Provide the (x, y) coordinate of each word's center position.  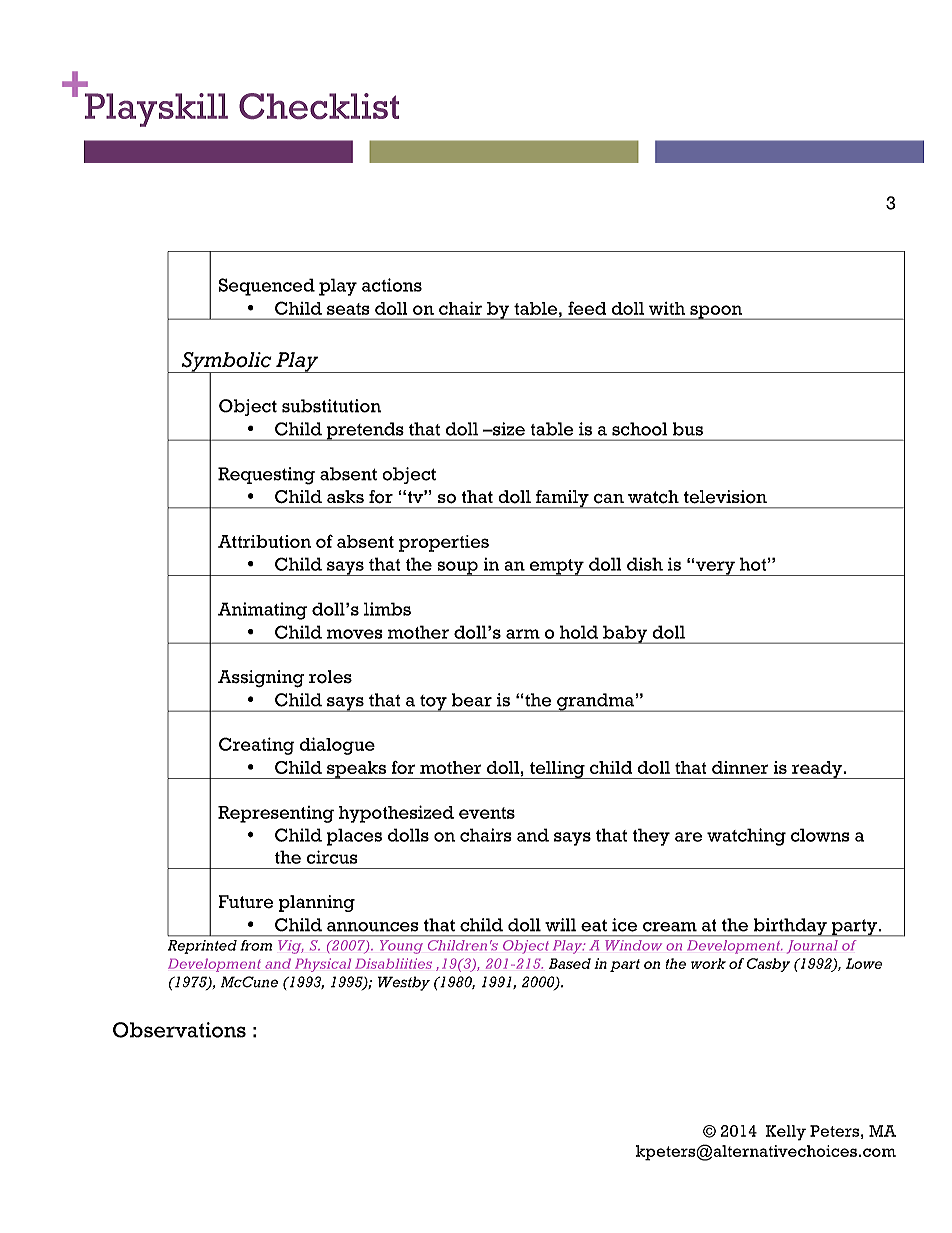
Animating (262, 611)
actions (392, 285)
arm (523, 634)
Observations (179, 1030)
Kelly (786, 1133)
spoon (716, 312)
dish (645, 564)
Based (570, 963)
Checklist (319, 106)
